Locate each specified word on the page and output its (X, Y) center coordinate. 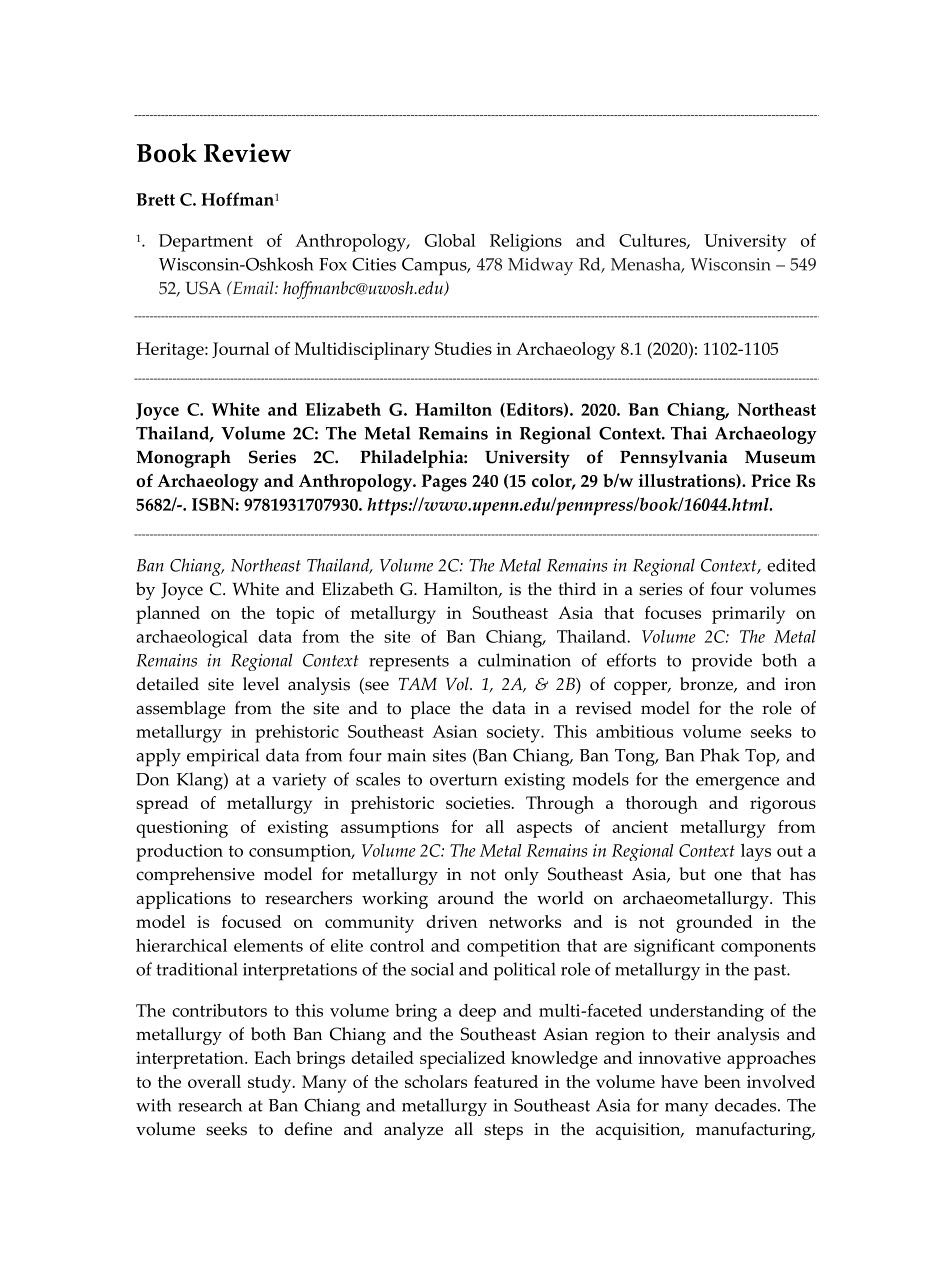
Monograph (183, 459)
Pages (444, 483)
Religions (526, 243)
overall (214, 1081)
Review (247, 153)
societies (479, 802)
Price (771, 480)
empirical (223, 757)
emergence (737, 783)
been (722, 1081)
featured (506, 1081)
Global (450, 240)
